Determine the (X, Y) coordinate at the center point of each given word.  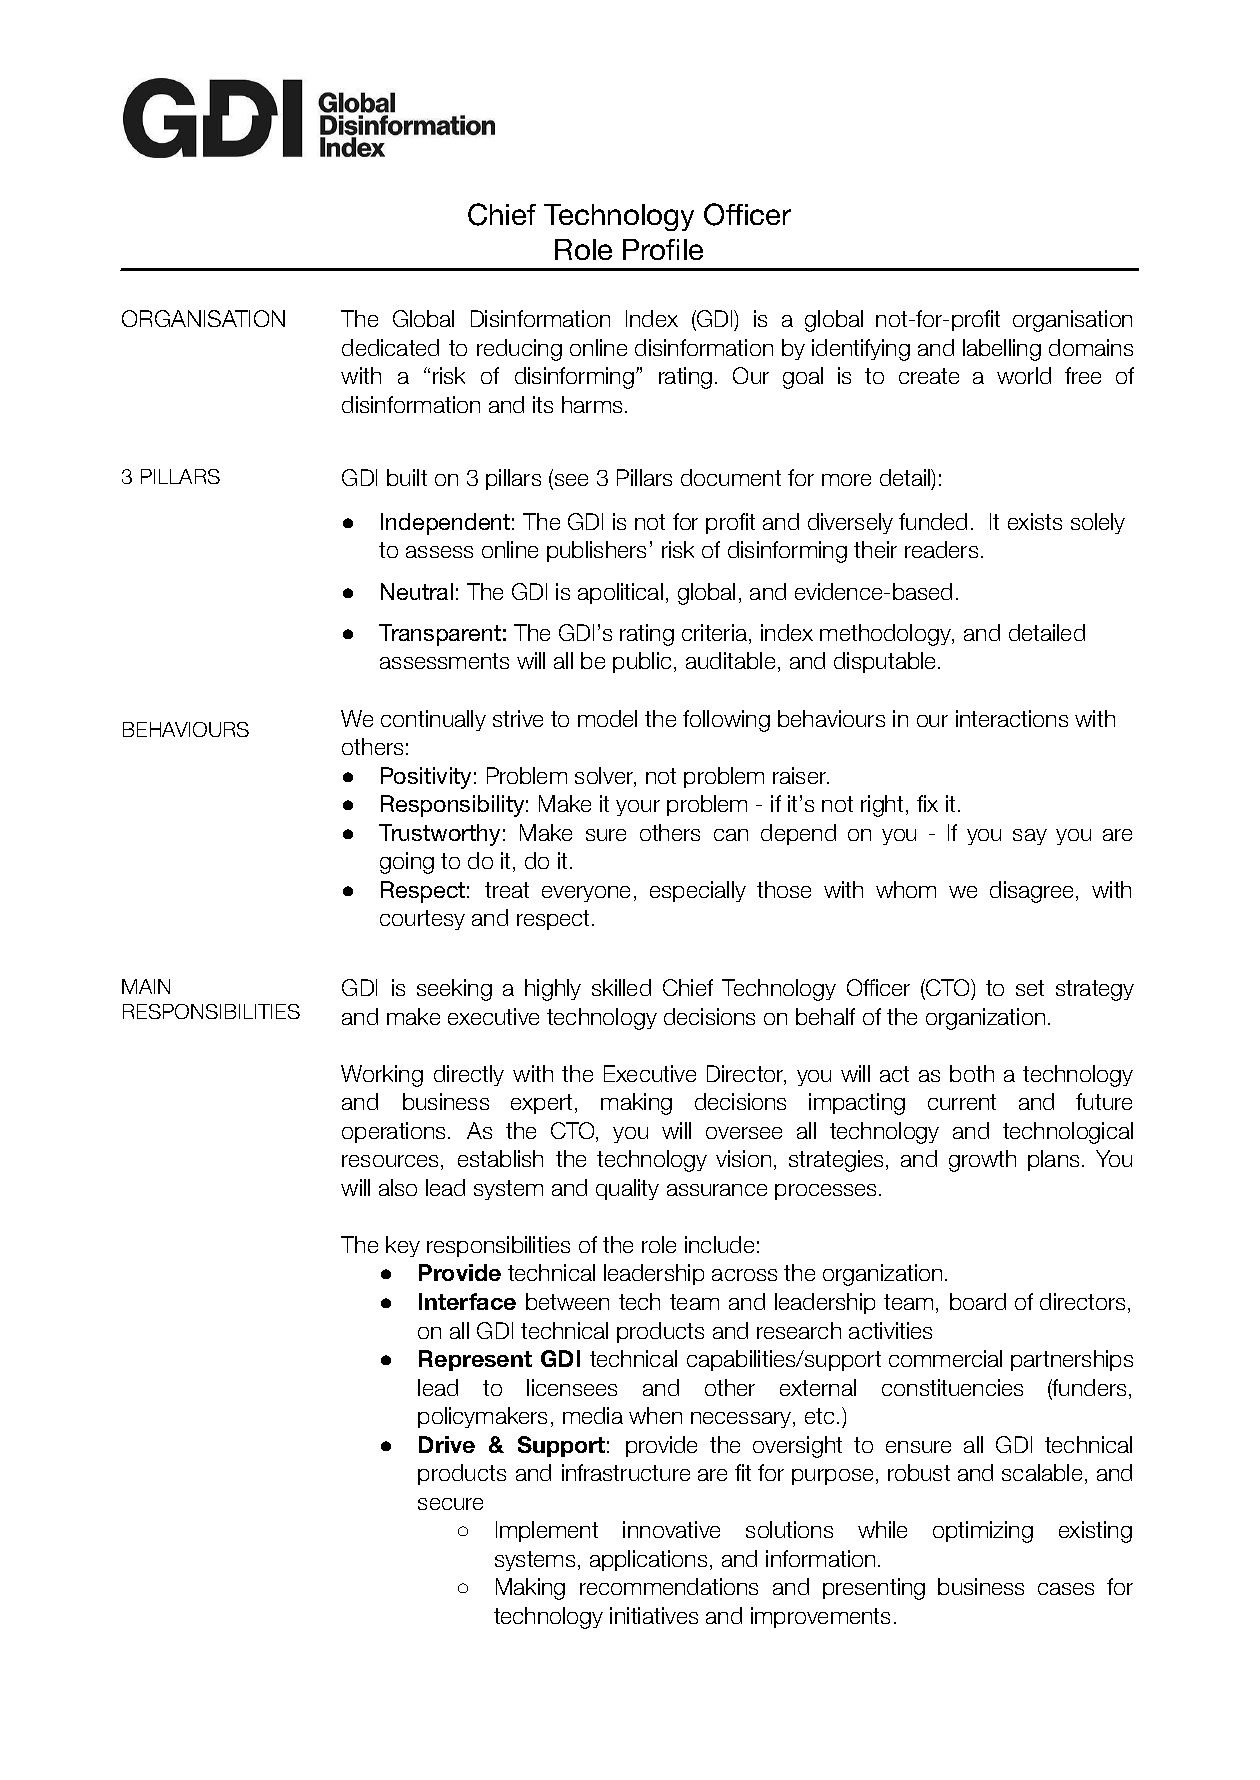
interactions (1012, 718)
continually (433, 720)
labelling (1002, 350)
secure (450, 1504)
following (726, 721)
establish (500, 1158)
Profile (663, 249)
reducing (519, 350)
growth (982, 1161)
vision (743, 1158)
